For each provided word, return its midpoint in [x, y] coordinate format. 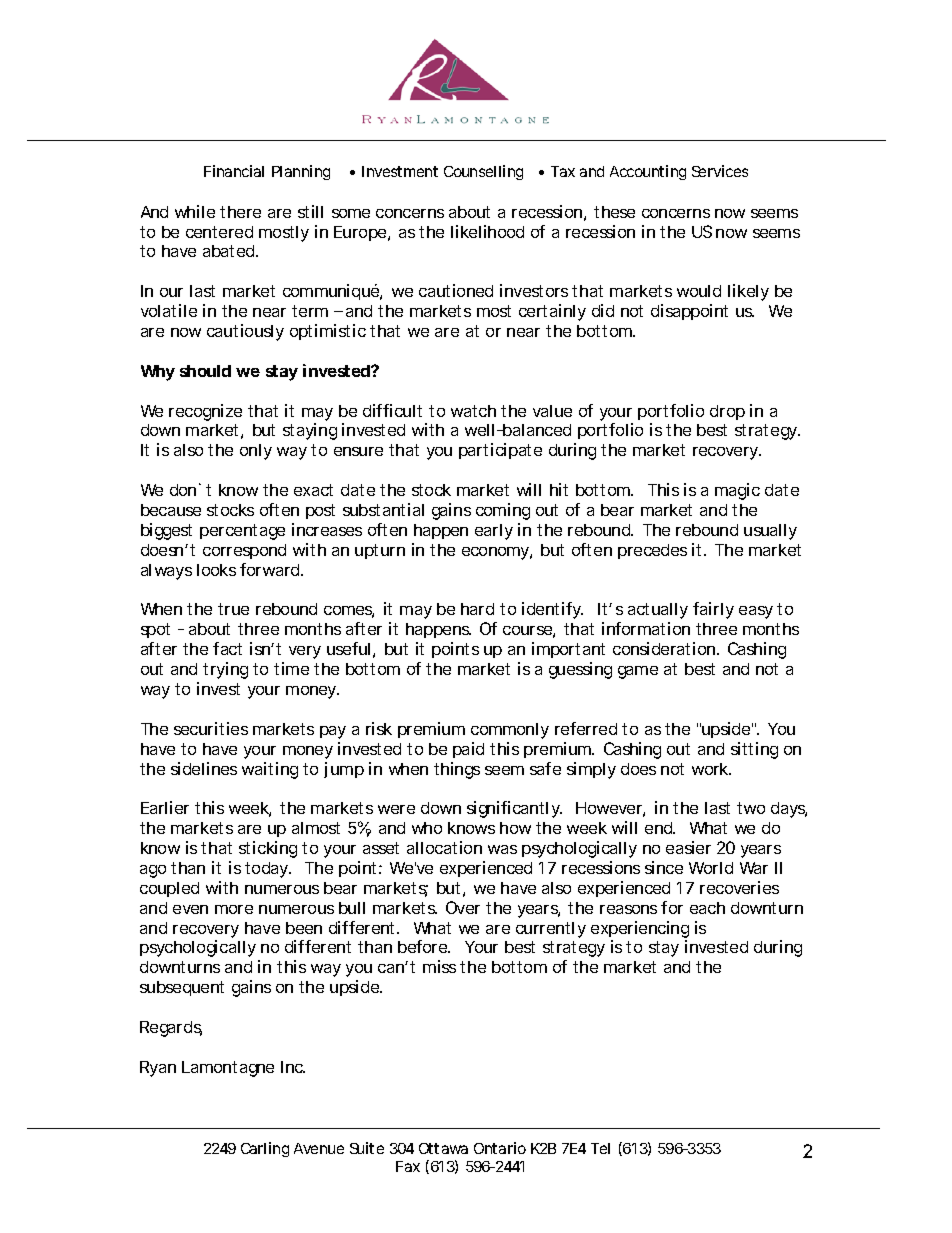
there [240, 212]
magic [737, 491]
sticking [268, 849]
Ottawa [443, 1148]
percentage [242, 532]
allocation [444, 847]
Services [720, 171]
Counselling [483, 172]
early [494, 532]
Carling [265, 1149]
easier [688, 847]
